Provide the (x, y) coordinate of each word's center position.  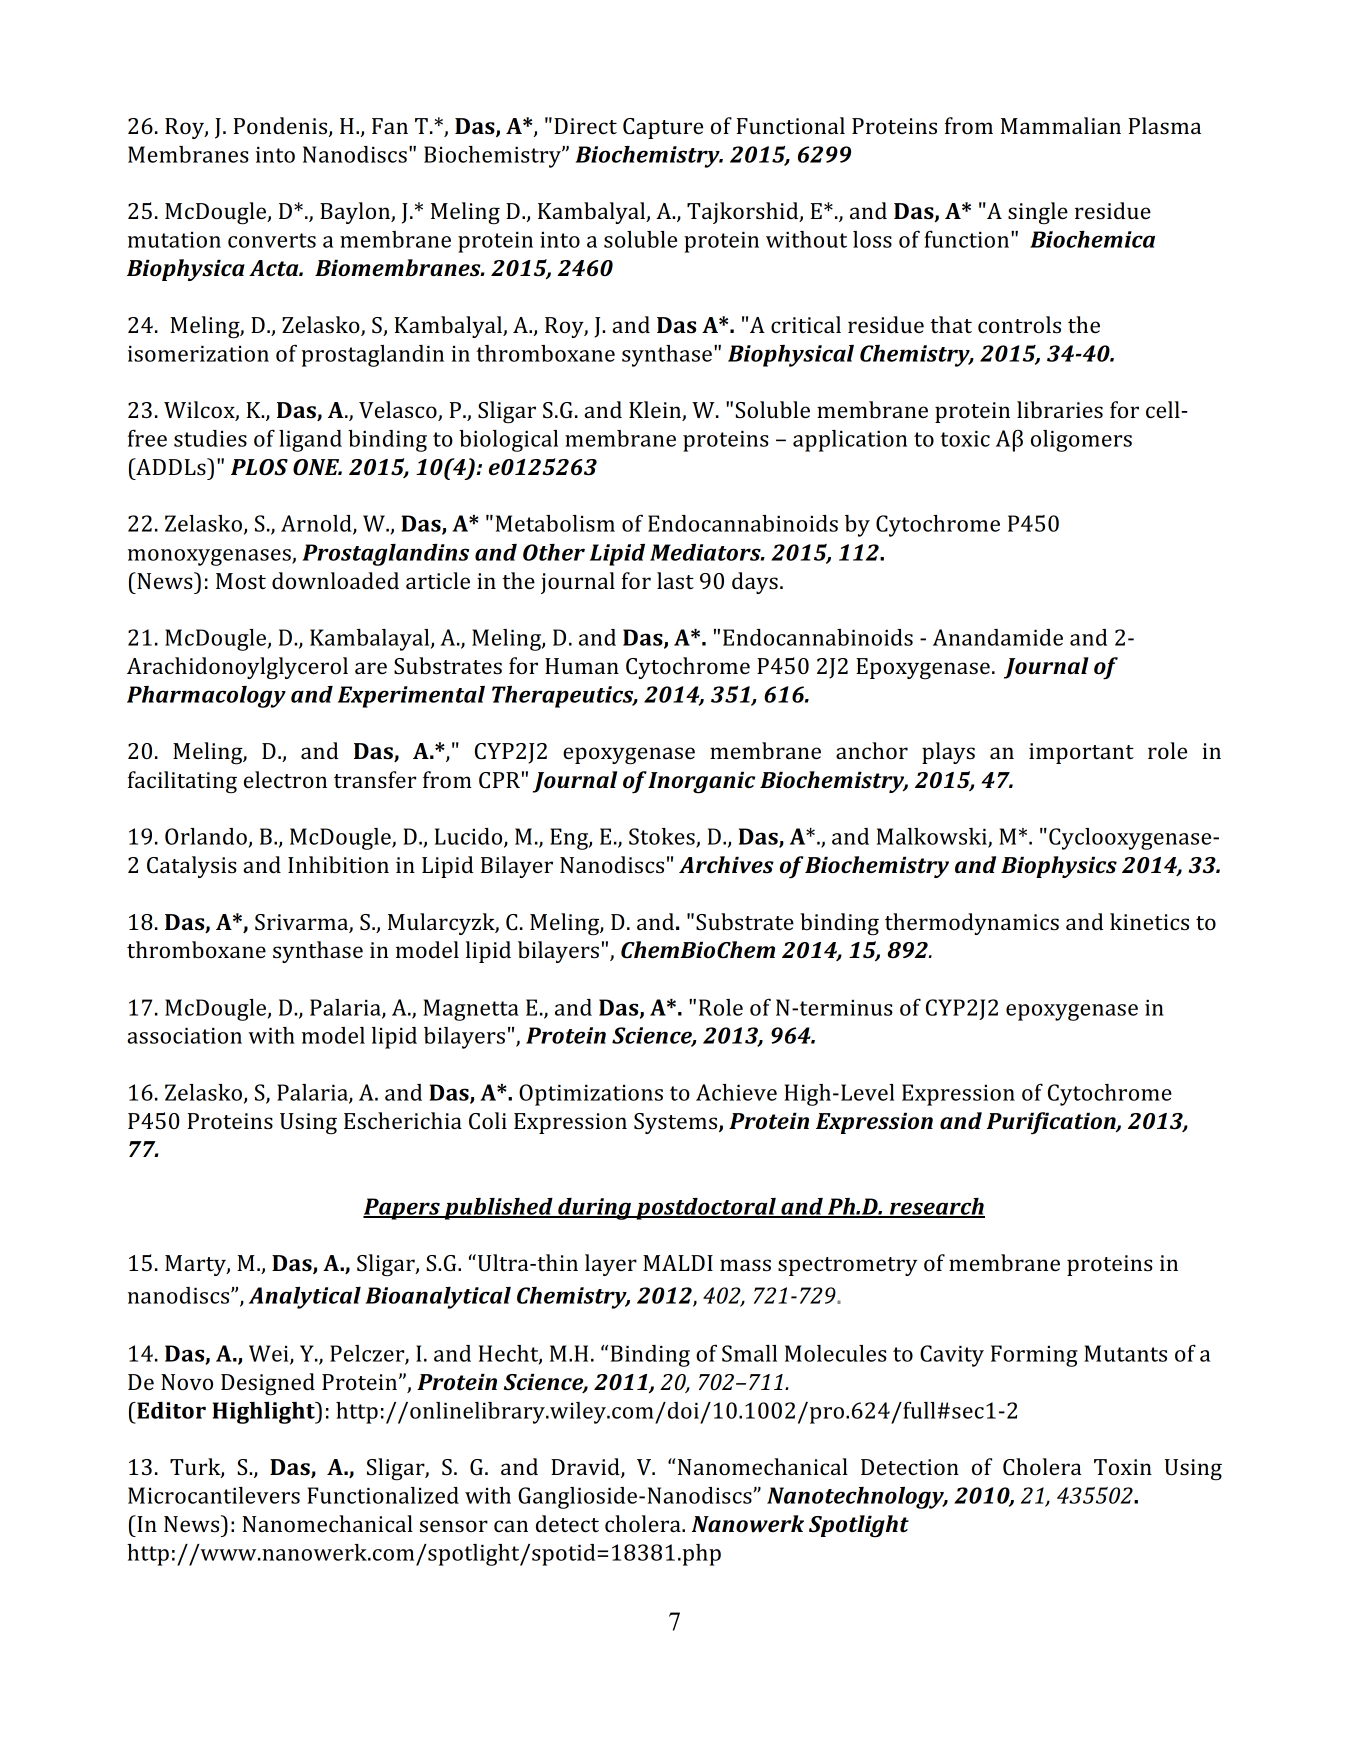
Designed (268, 1384)
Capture (663, 128)
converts (272, 240)
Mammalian (1061, 125)
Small (749, 1353)
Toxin (1123, 1467)
